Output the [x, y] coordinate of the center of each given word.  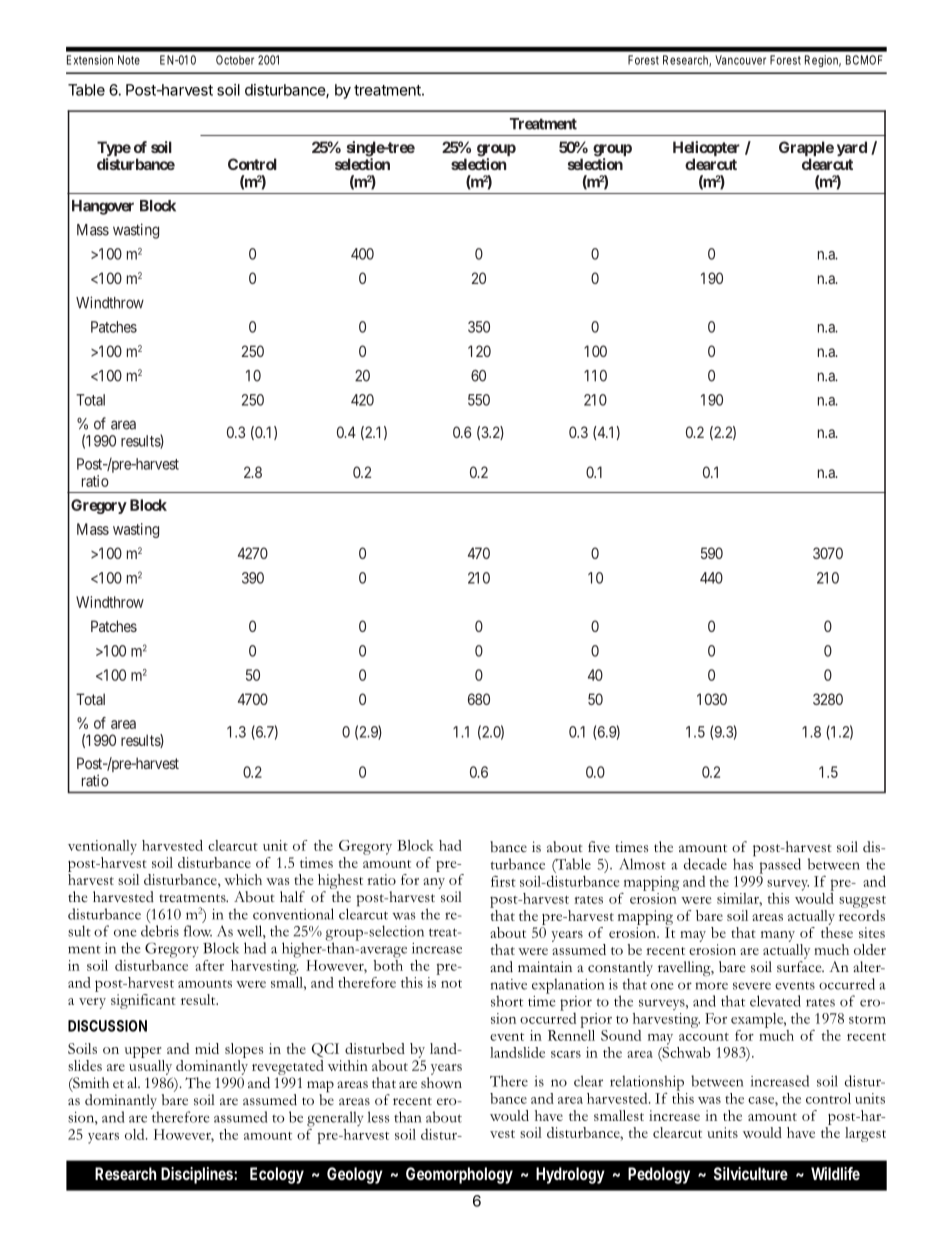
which [243, 879]
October [235, 60]
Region [823, 61]
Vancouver [740, 60]
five [599, 846]
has [744, 863]
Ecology [277, 1175]
